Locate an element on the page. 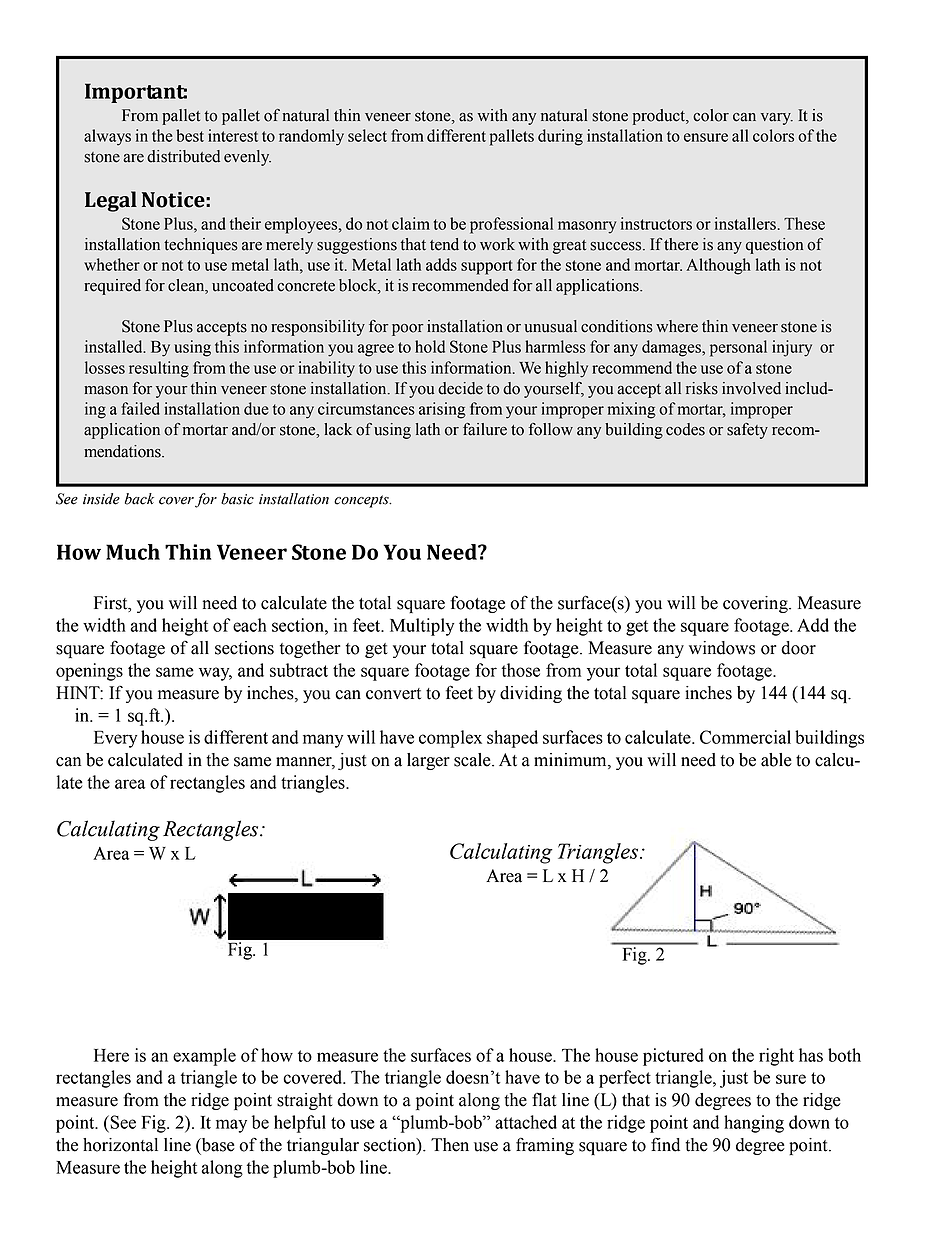 The height and width of the image is (1233, 952). safety is located at coordinates (747, 431).
